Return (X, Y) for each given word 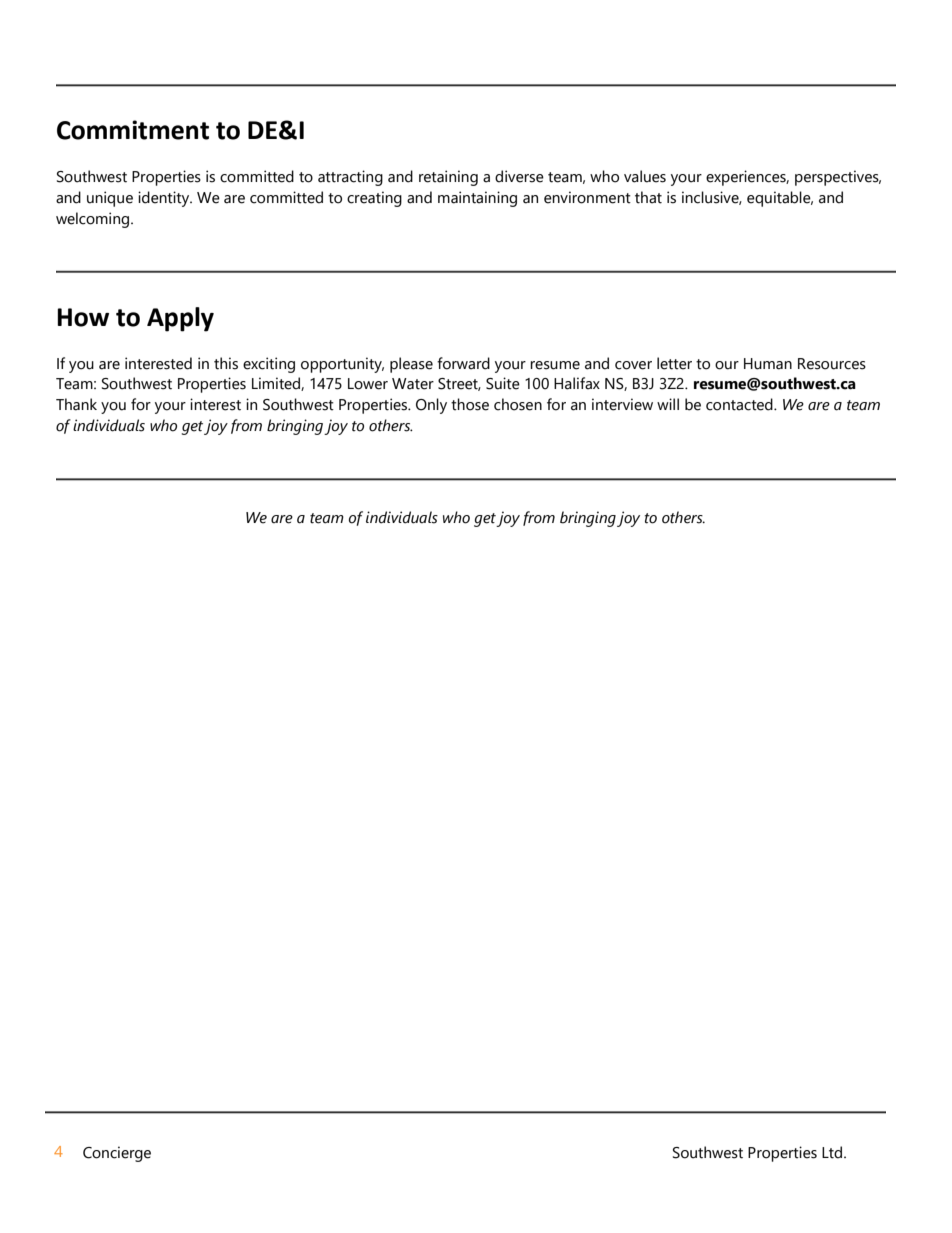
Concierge (117, 1154)
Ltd (833, 1152)
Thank (76, 404)
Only (431, 406)
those (470, 404)
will (668, 404)
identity (165, 199)
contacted (740, 404)
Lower (368, 384)
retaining (448, 178)
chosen (518, 404)
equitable (780, 199)
